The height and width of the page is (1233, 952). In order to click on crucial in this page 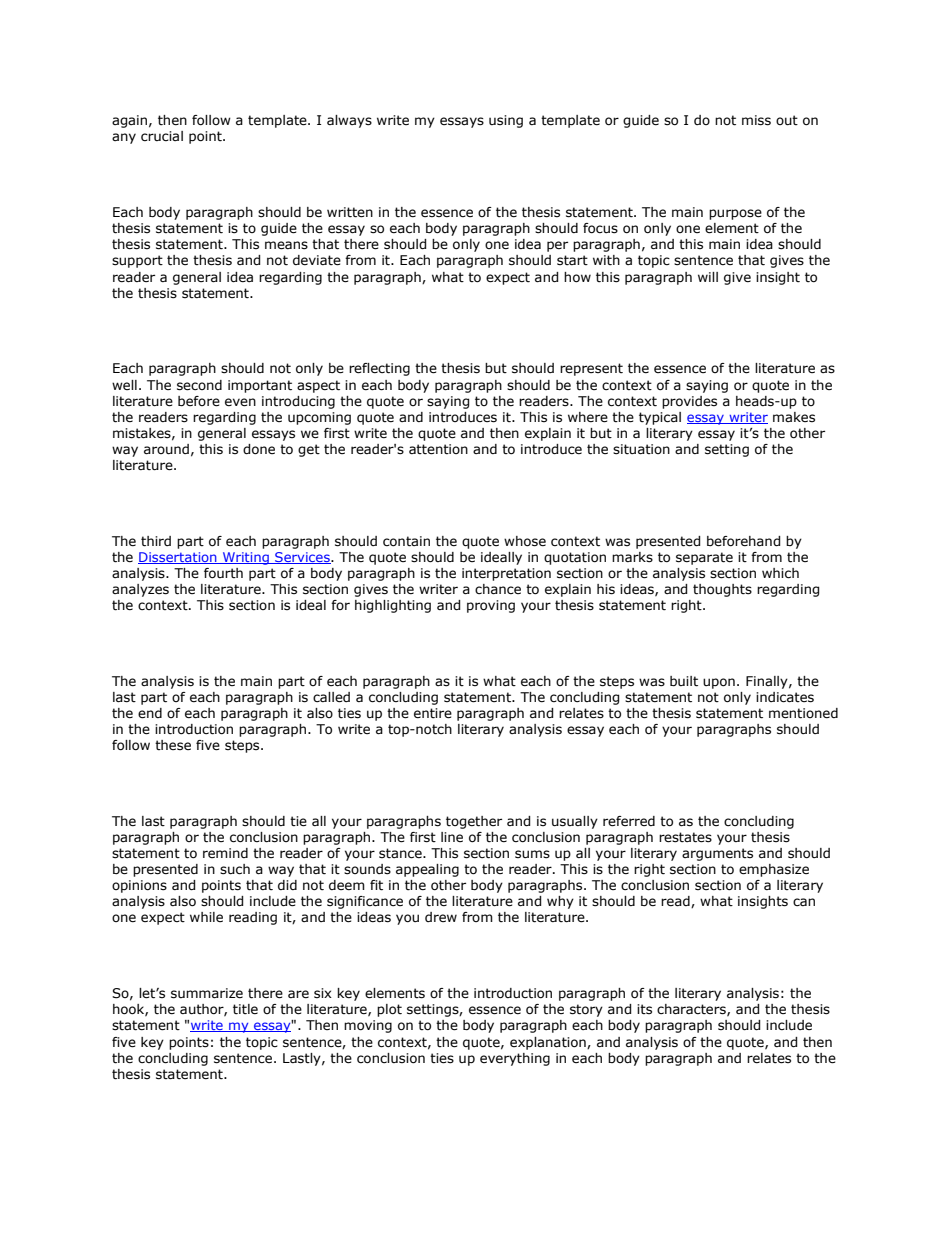, I will do `click(162, 136)`.
